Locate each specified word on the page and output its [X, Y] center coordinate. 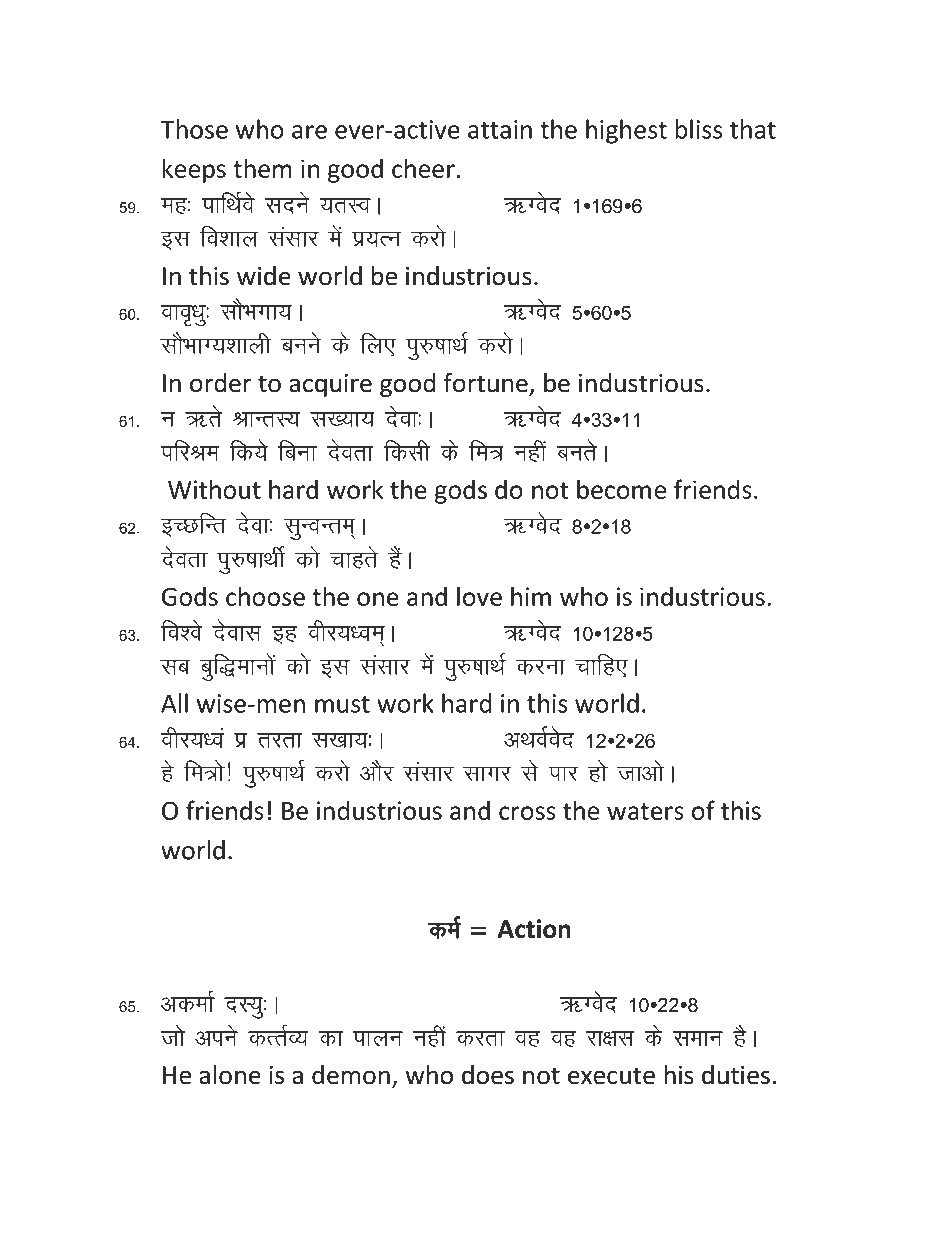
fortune [486, 383]
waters [645, 811]
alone [230, 1075]
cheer [423, 168]
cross [527, 813]
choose [265, 596]
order [220, 383]
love [479, 596]
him [531, 596]
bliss [698, 129]
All [174, 703]
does [488, 1075]
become [621, 489]
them [262, 168]
